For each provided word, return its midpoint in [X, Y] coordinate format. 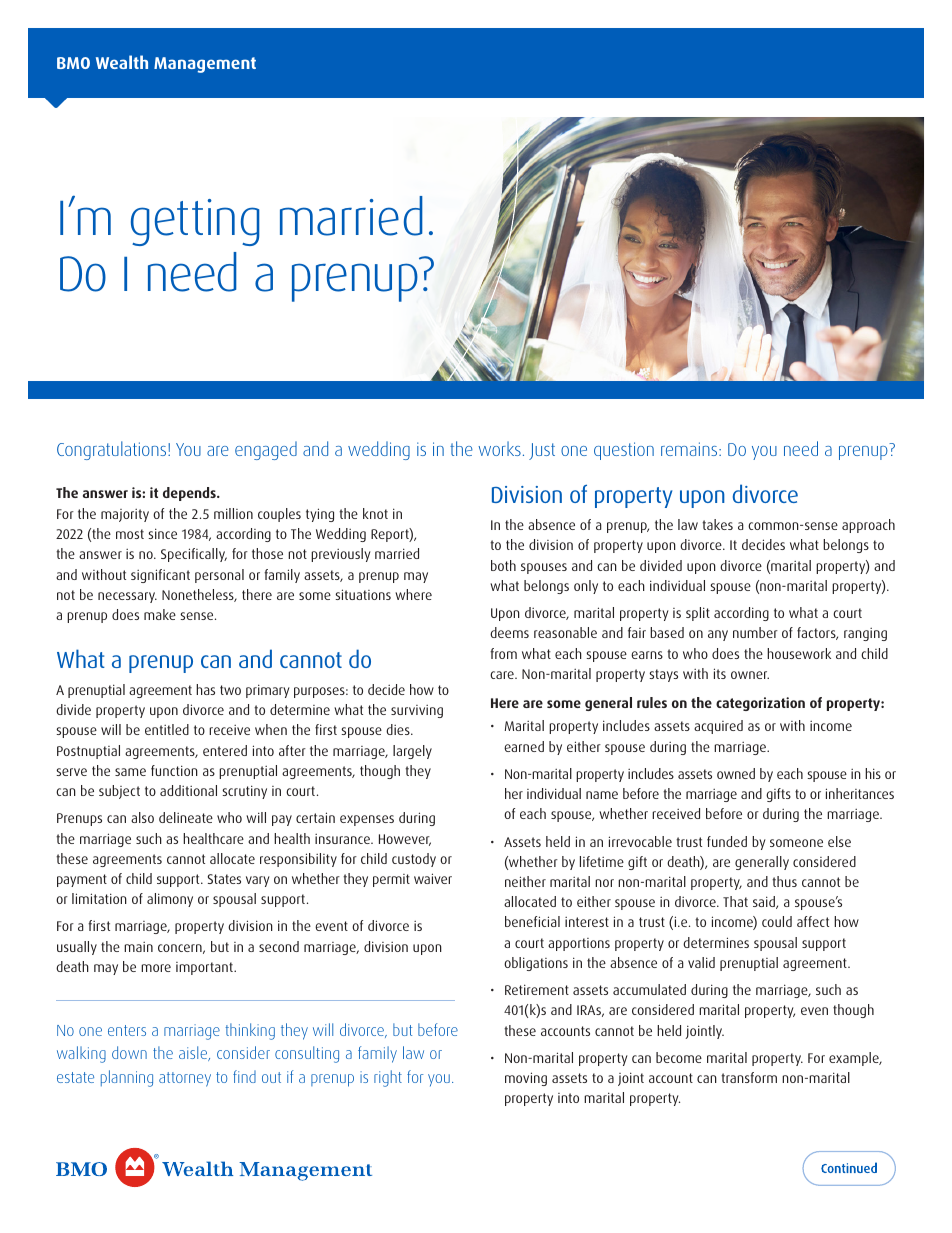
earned [524, 746]
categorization [760, 704]
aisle [194, 1053]
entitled [167, 729]
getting [195, 222]
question [624, 451]
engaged [266, 450]
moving [526, 1079]
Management [205, 65]
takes [717, 524]
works [499, 448]
